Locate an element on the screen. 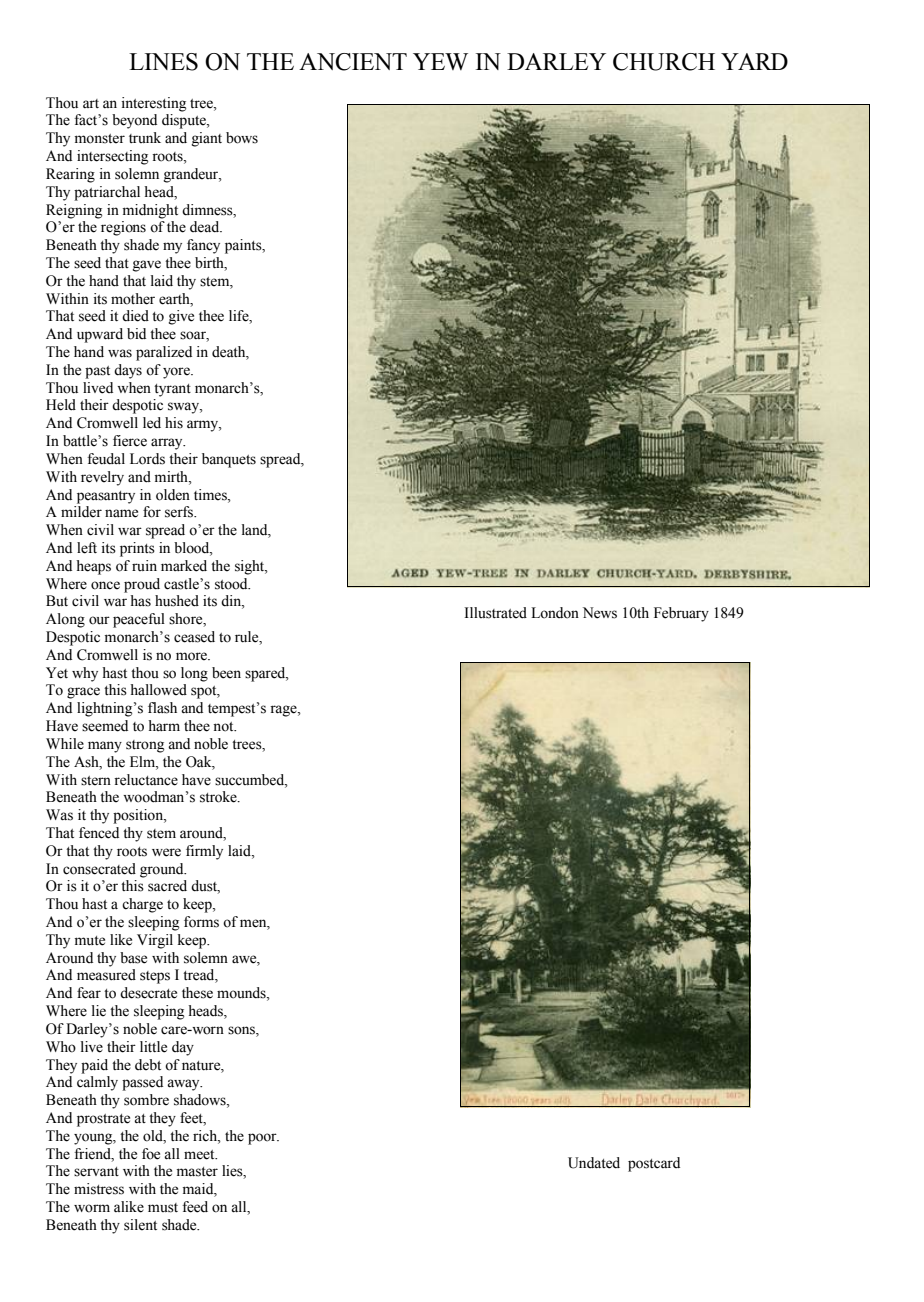 This screenshot has width=924, height=1302. CHURCH is located at coordinates (664, 62).
